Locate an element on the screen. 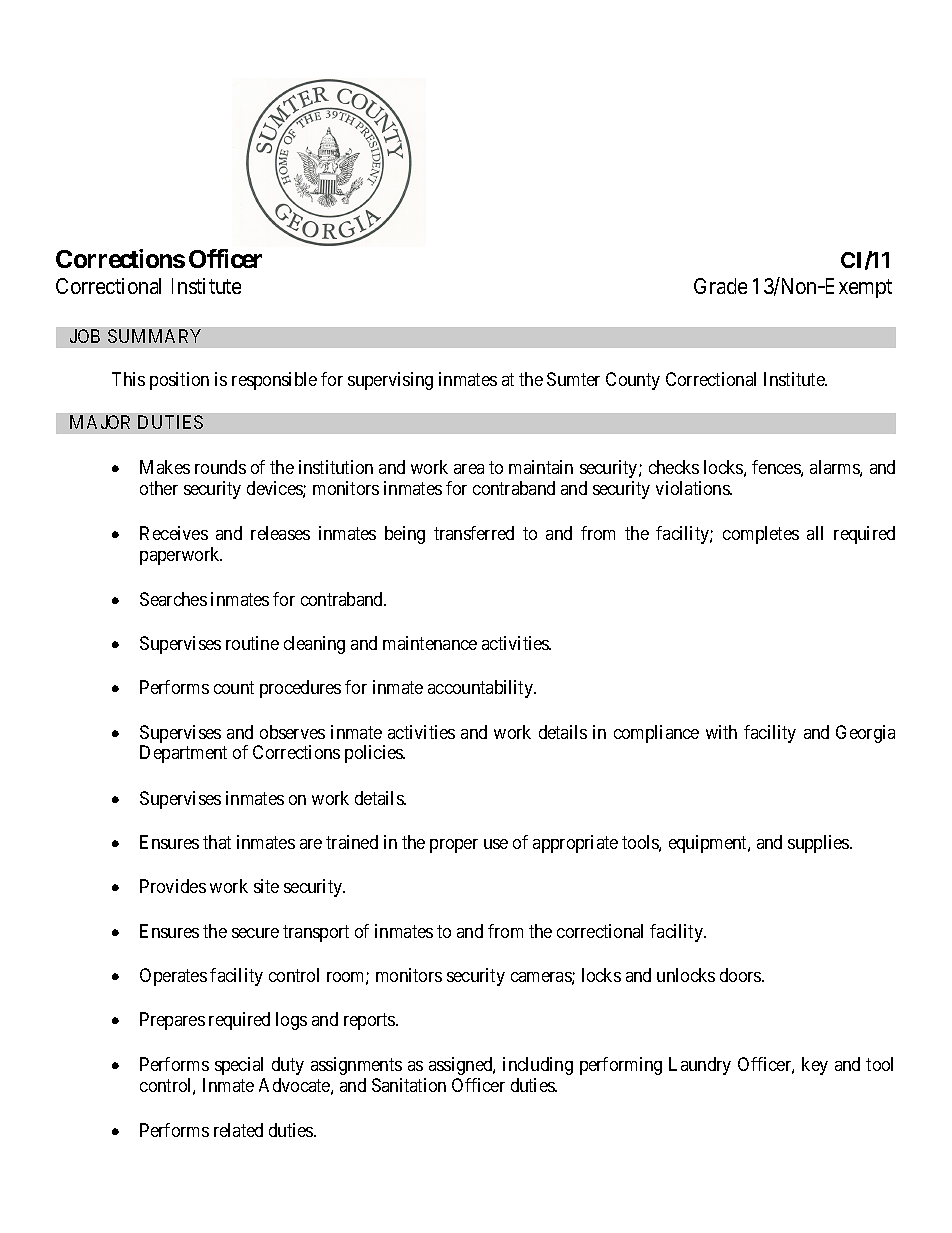 The image size is (952, 1233). related is located at coordinates (238, 1130).
